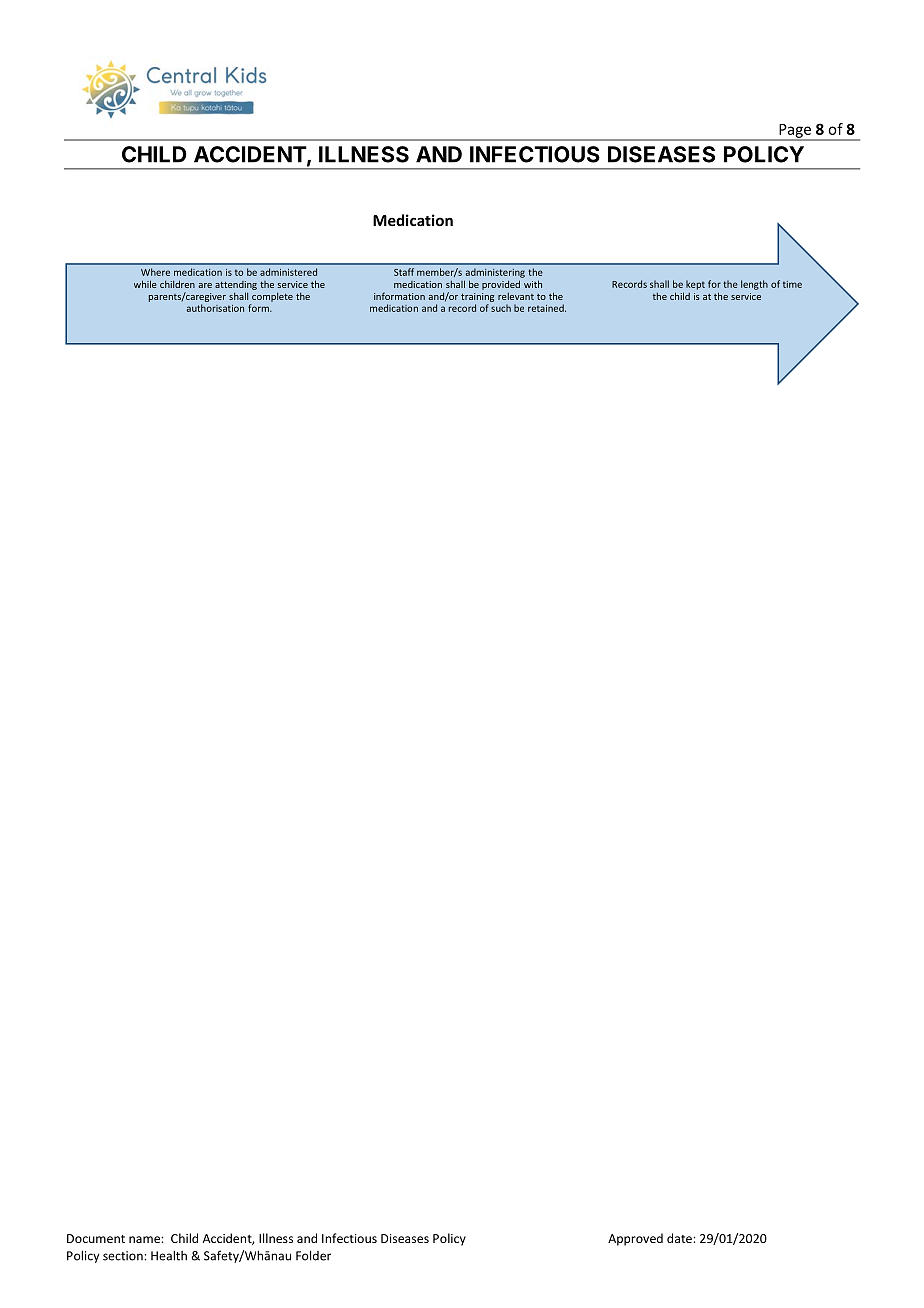  I want to click on authorisation, so click(215, 308).
